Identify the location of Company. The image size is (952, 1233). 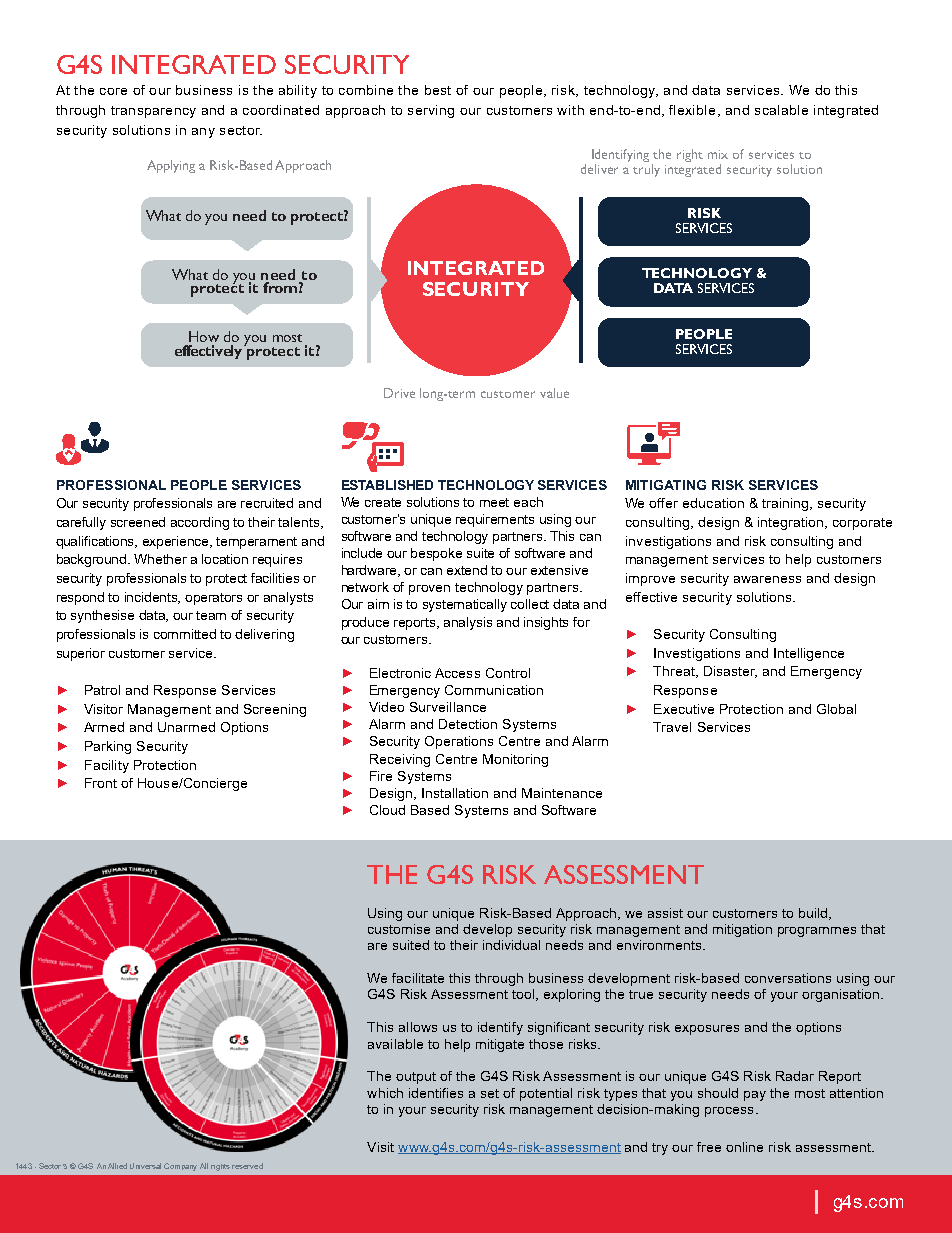
(180, 1167).
